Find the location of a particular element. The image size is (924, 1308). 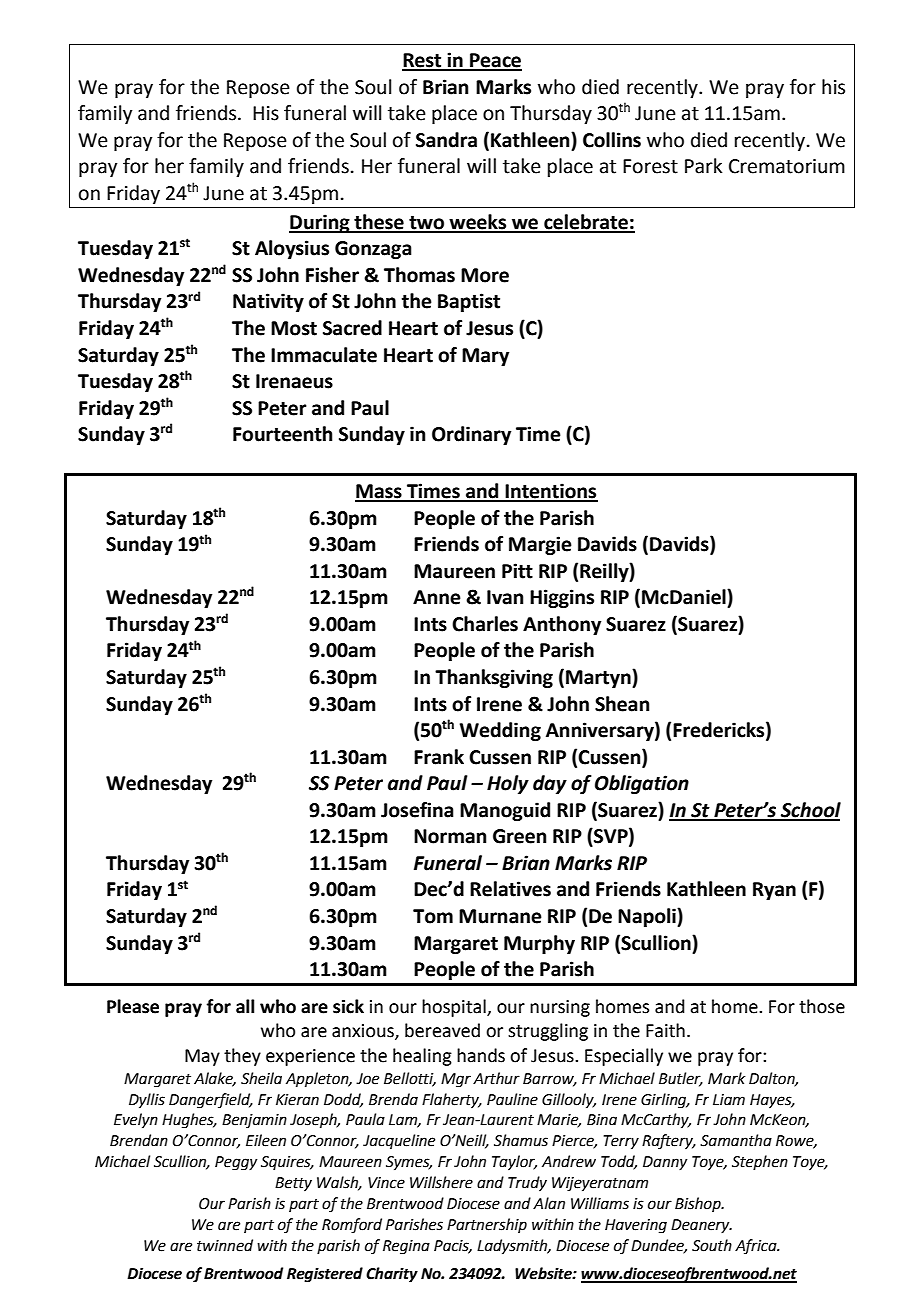

Intentions is located at coordinates (550, 492).
